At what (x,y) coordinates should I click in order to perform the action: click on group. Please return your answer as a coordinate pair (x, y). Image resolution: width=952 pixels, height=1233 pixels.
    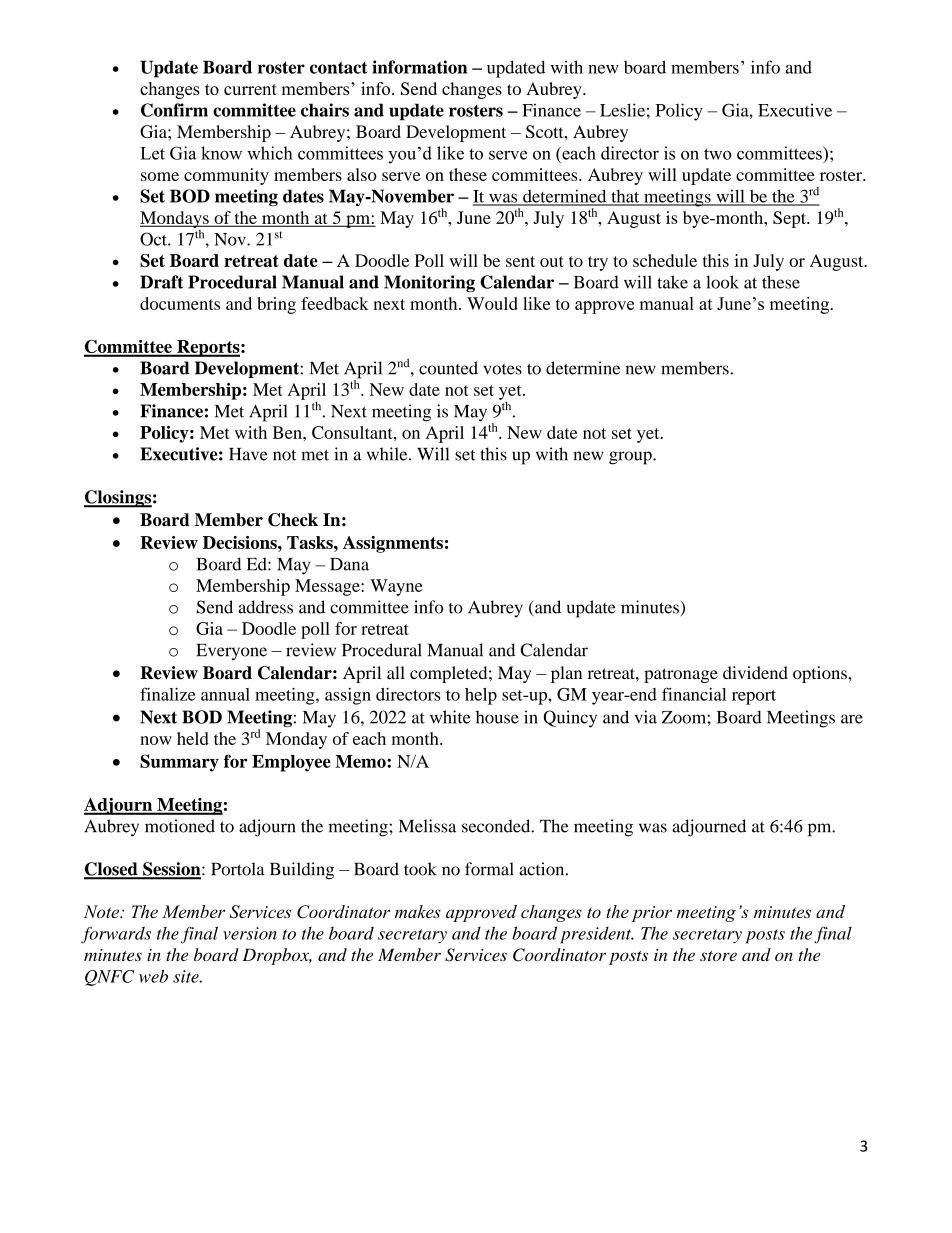
    Looking at the image, I should click on (631, 458).
